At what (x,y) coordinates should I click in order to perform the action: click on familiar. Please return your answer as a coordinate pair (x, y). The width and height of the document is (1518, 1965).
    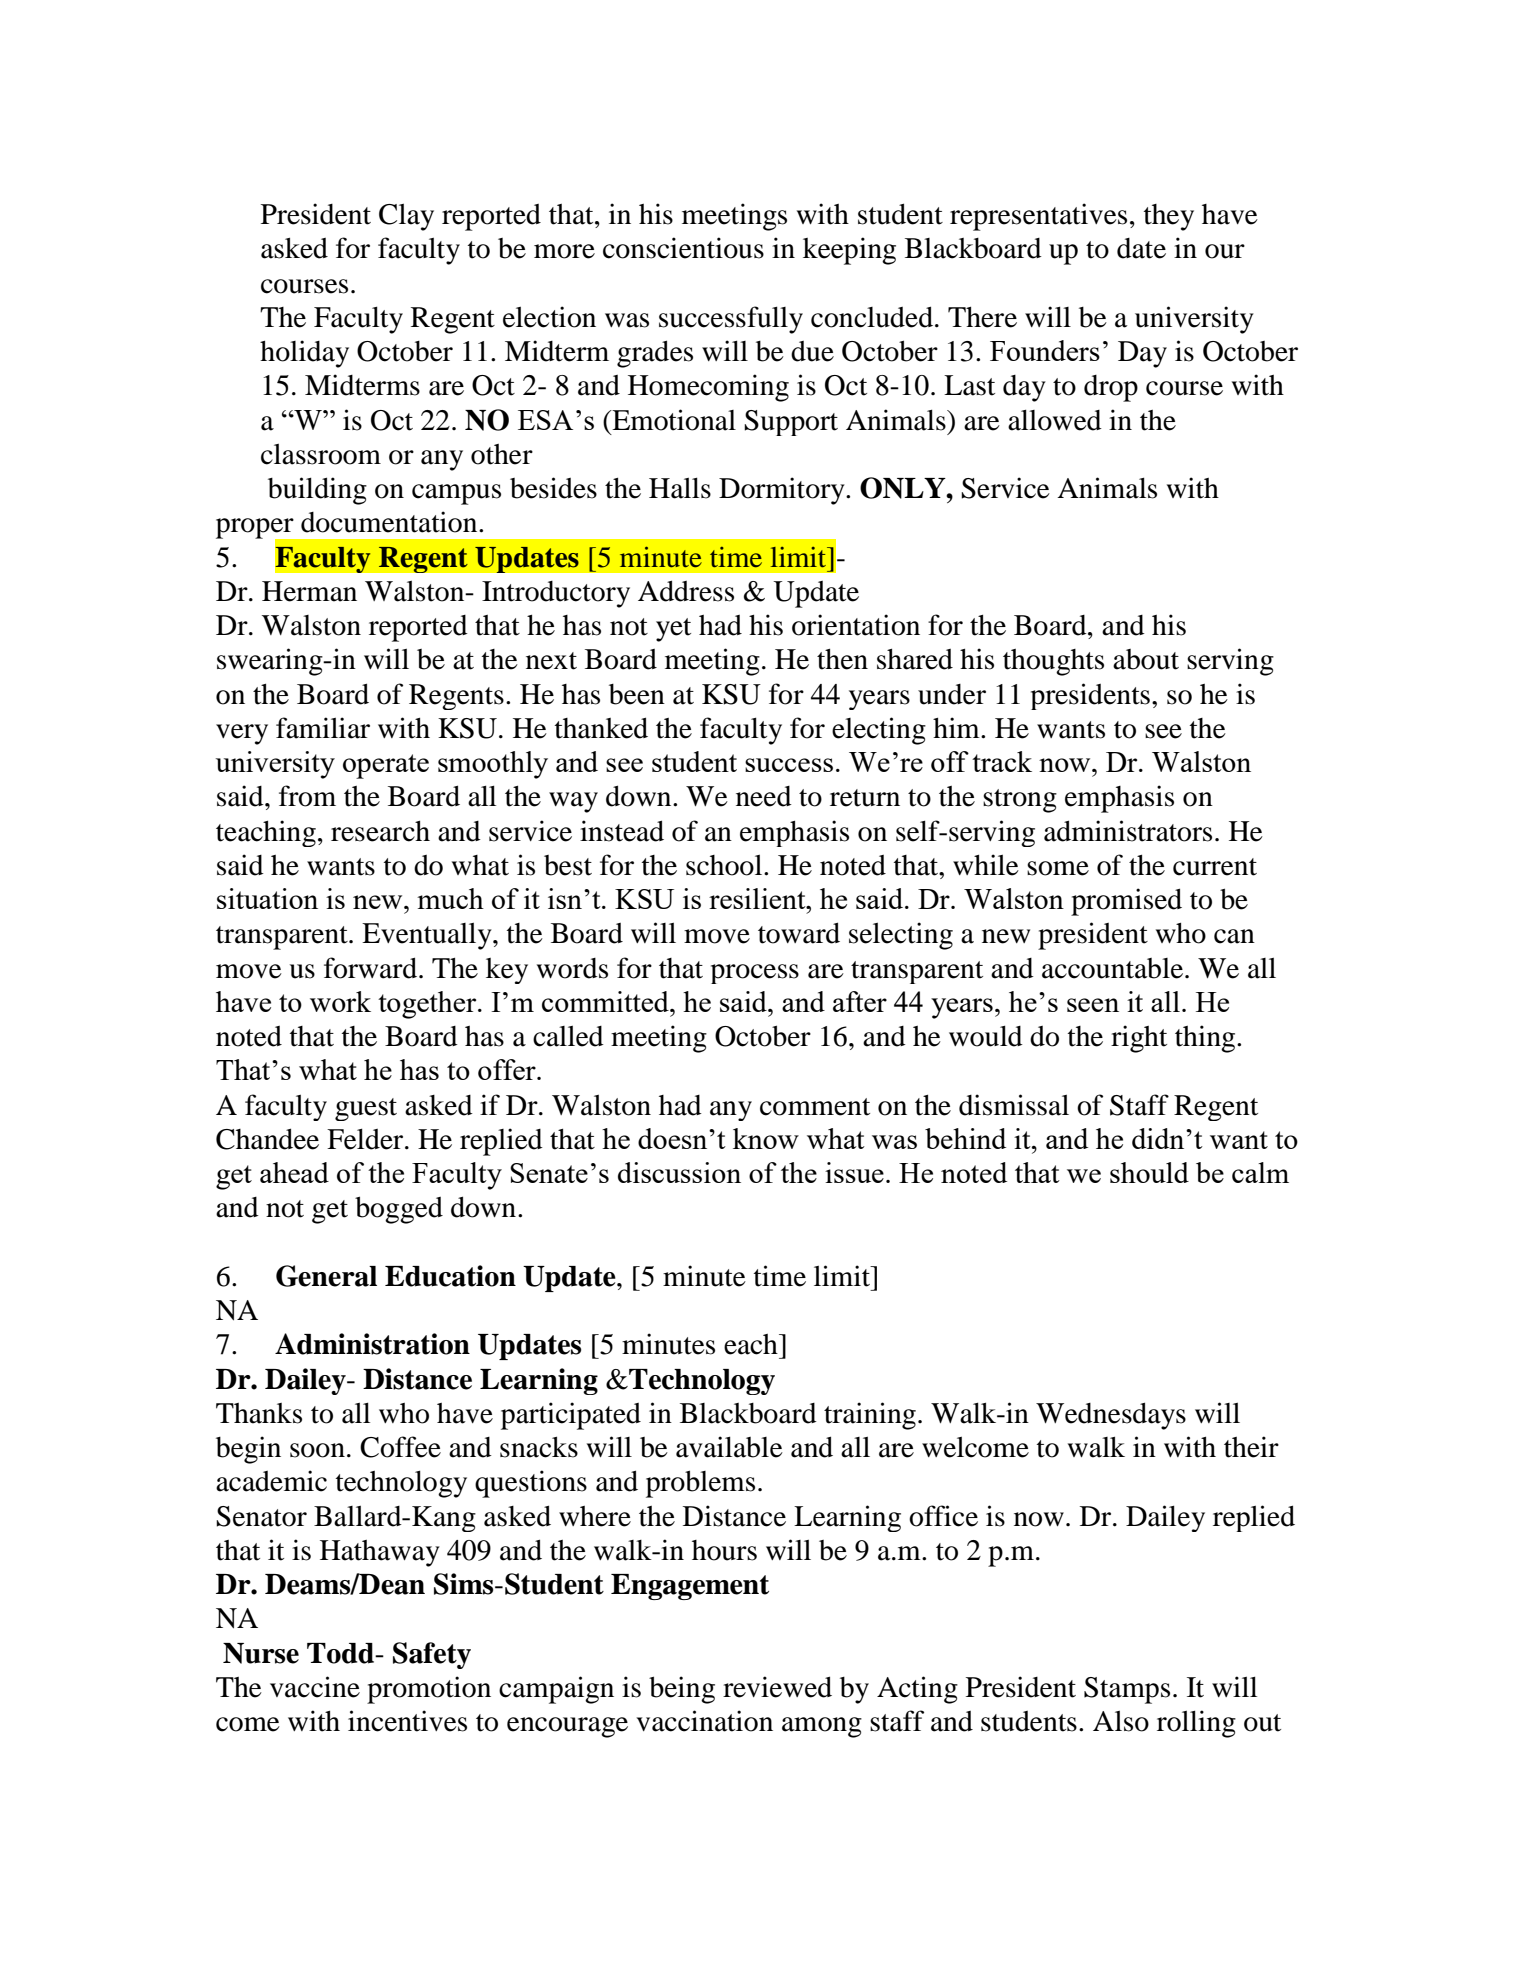
    Looking at the image, I should click on (323, 728).
